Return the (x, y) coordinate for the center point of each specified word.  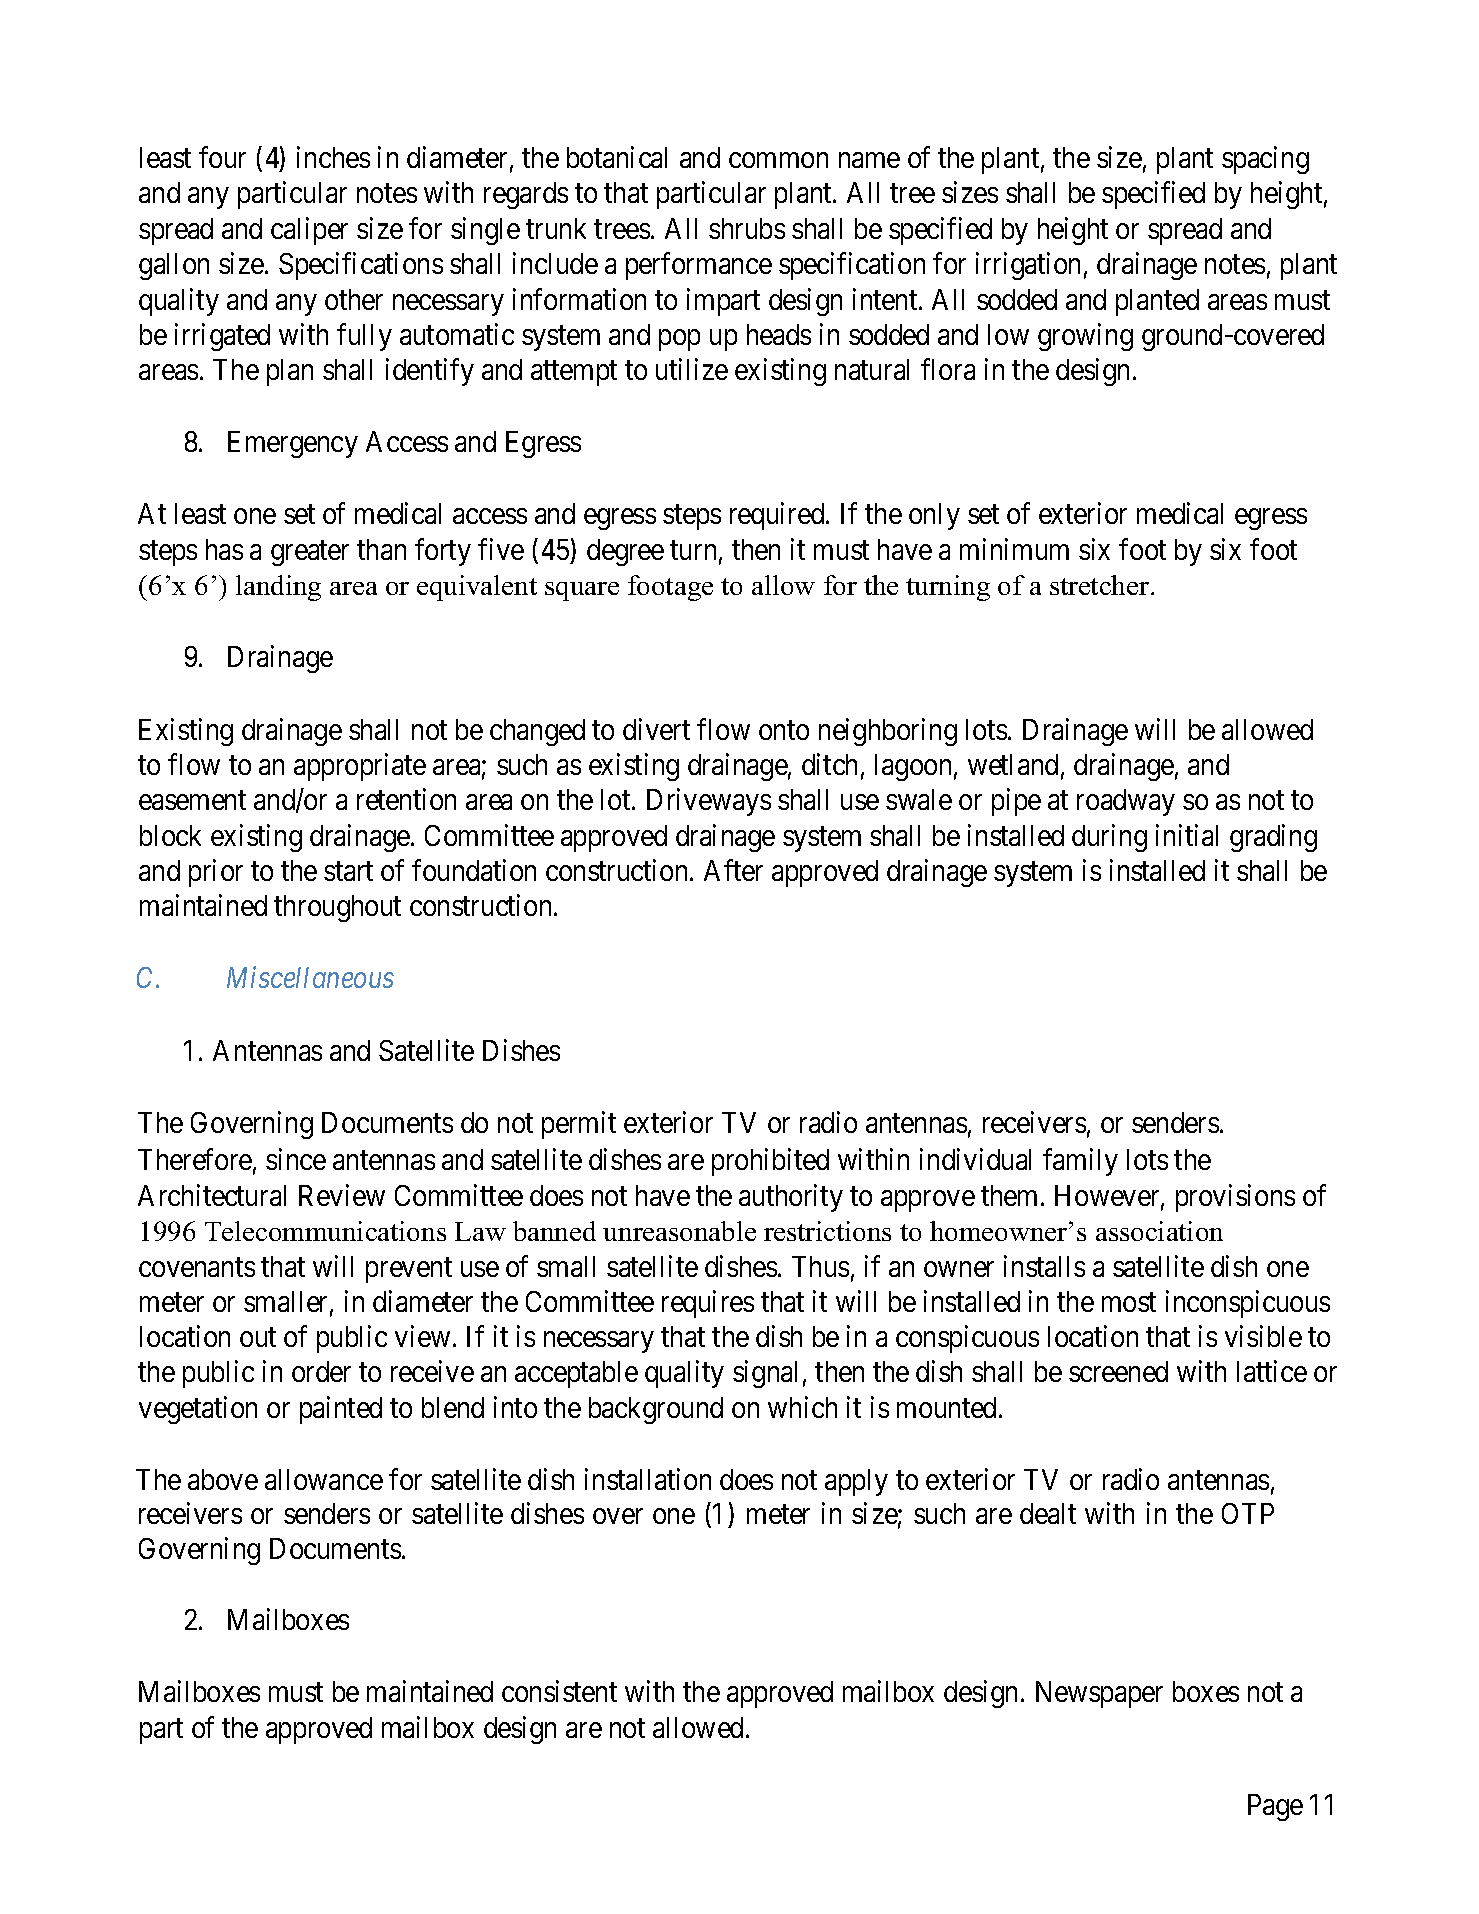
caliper (309, 231)
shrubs (747, 228)
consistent (559, 1691)
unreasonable (679, 1231)
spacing (1265, 160)
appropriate (360, 767)
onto (784, 730)
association (1159, 1231)
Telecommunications (325, 1231)
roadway (1126, 802)
